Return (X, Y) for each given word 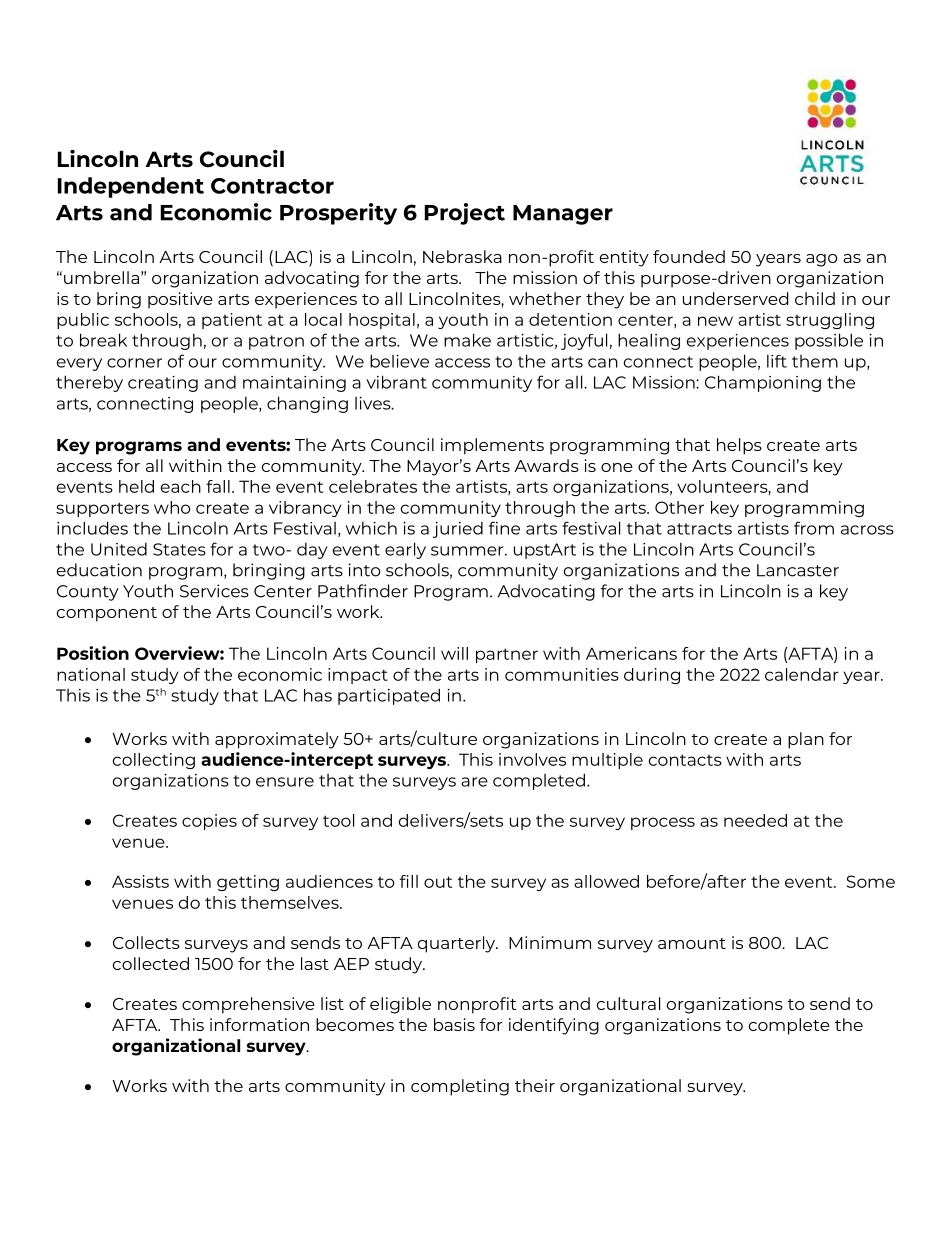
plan (806, 740)
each (181, 486)
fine (504, 528)
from (814, 528)
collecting (154, 761)
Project (465, 214)
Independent (131, 187)
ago (822, 260)
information (259, 1024)
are (474, 782)
